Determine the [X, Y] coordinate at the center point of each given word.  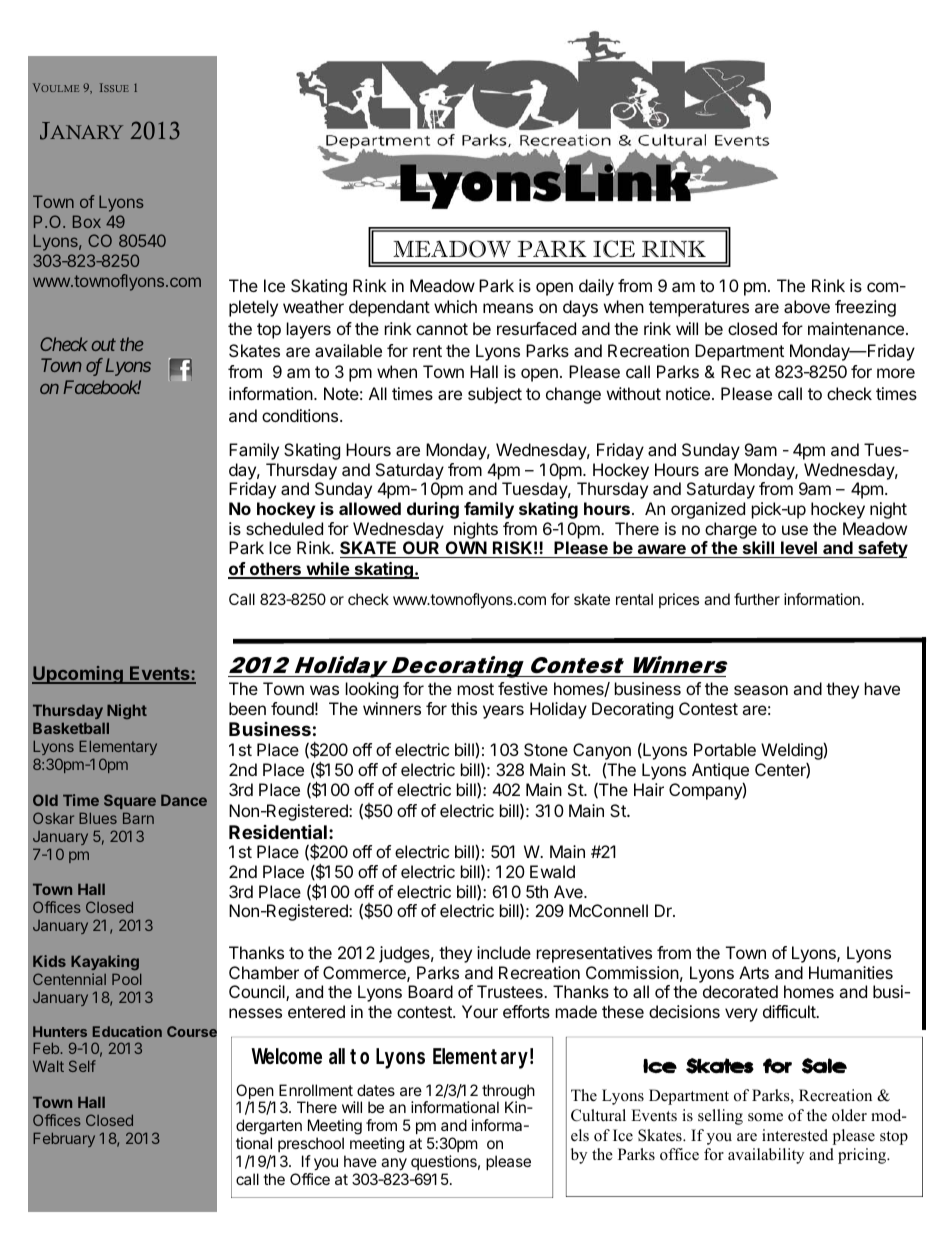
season [761, 690]
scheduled [284, 528]
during [433, 510]
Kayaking [105, 963]
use [795, 530]
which [455, 306]
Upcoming [78, 675]
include [504, 952]
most [476, 689]
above [807, 306]
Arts [754, 972]
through [508, 1093]
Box [87, 221]
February [64, 1139]
